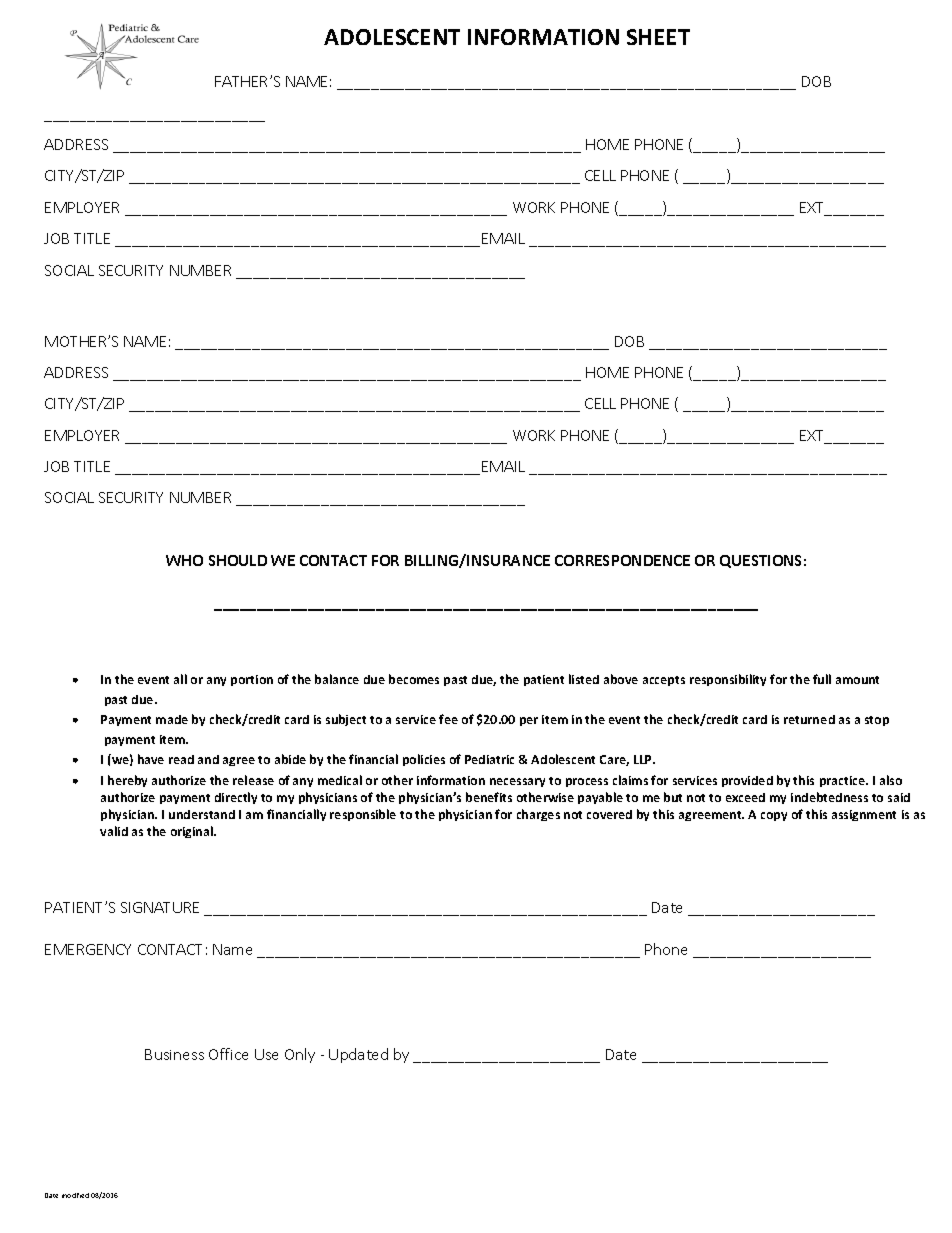 The image size is (952, 1233). Describe the element at coordinates (857, 680) in the screenshot. I see `amount` at that location.
